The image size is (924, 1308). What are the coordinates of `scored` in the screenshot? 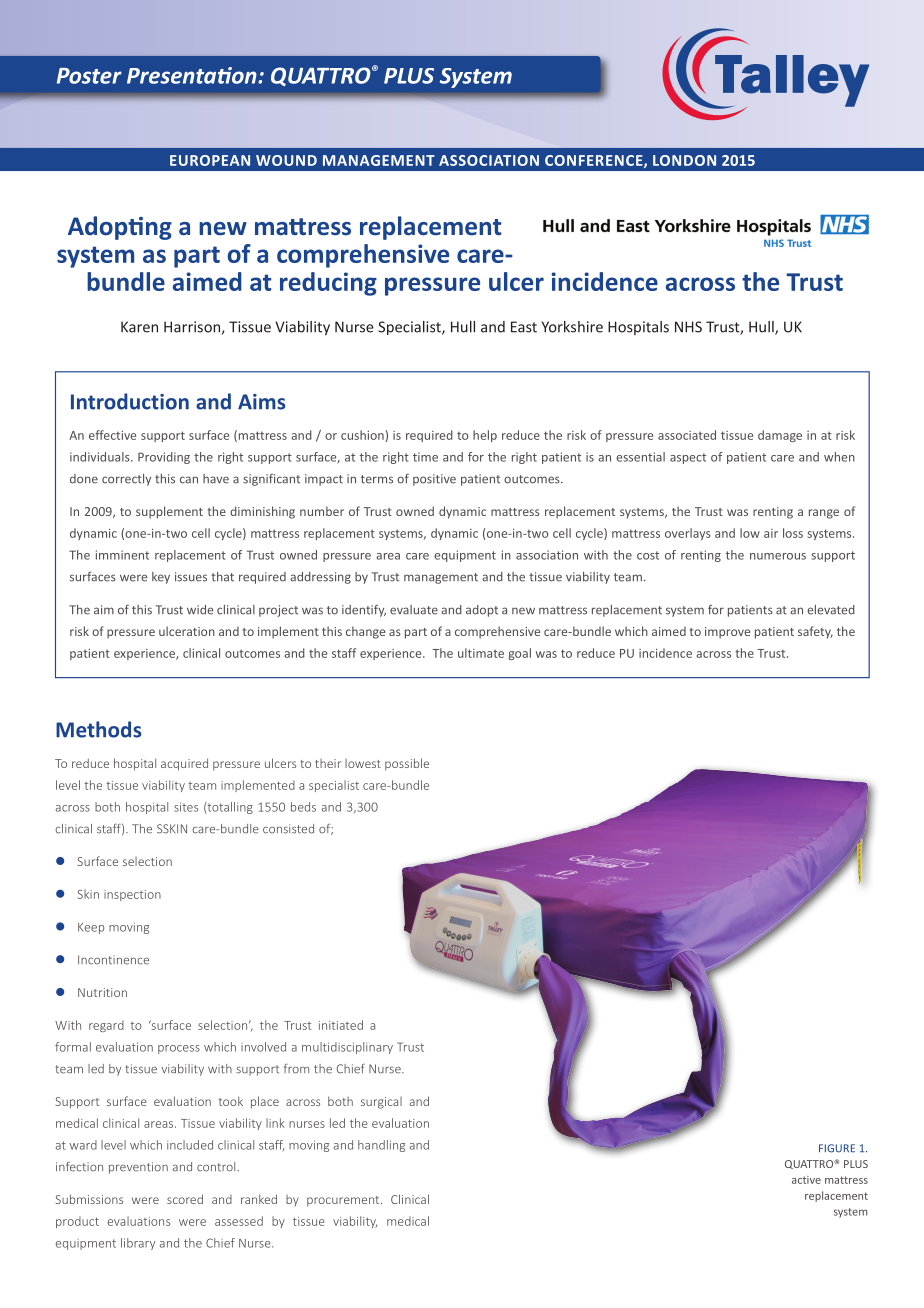 It's located at (185, 1199).
